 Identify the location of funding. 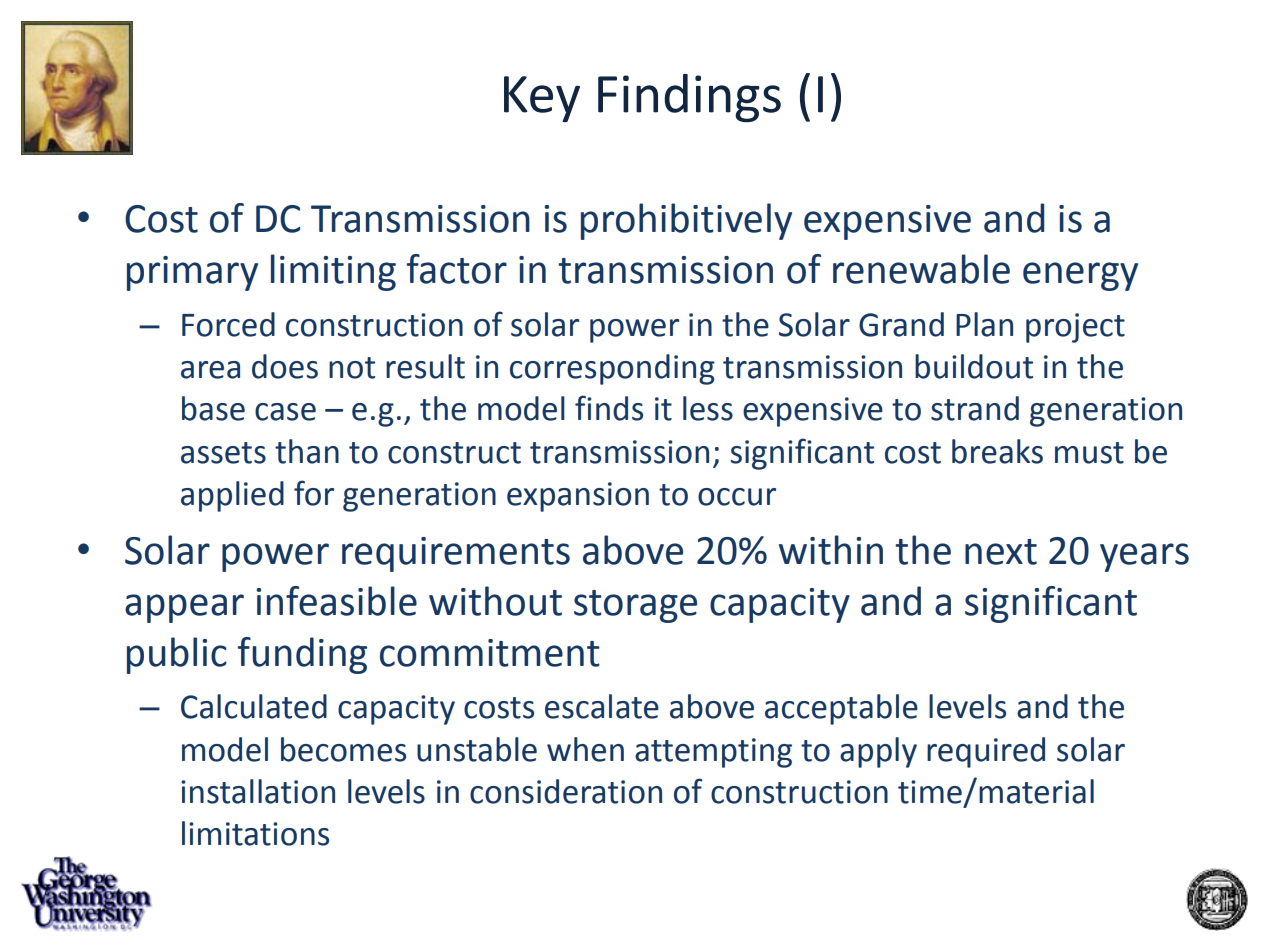
(302, 655).
